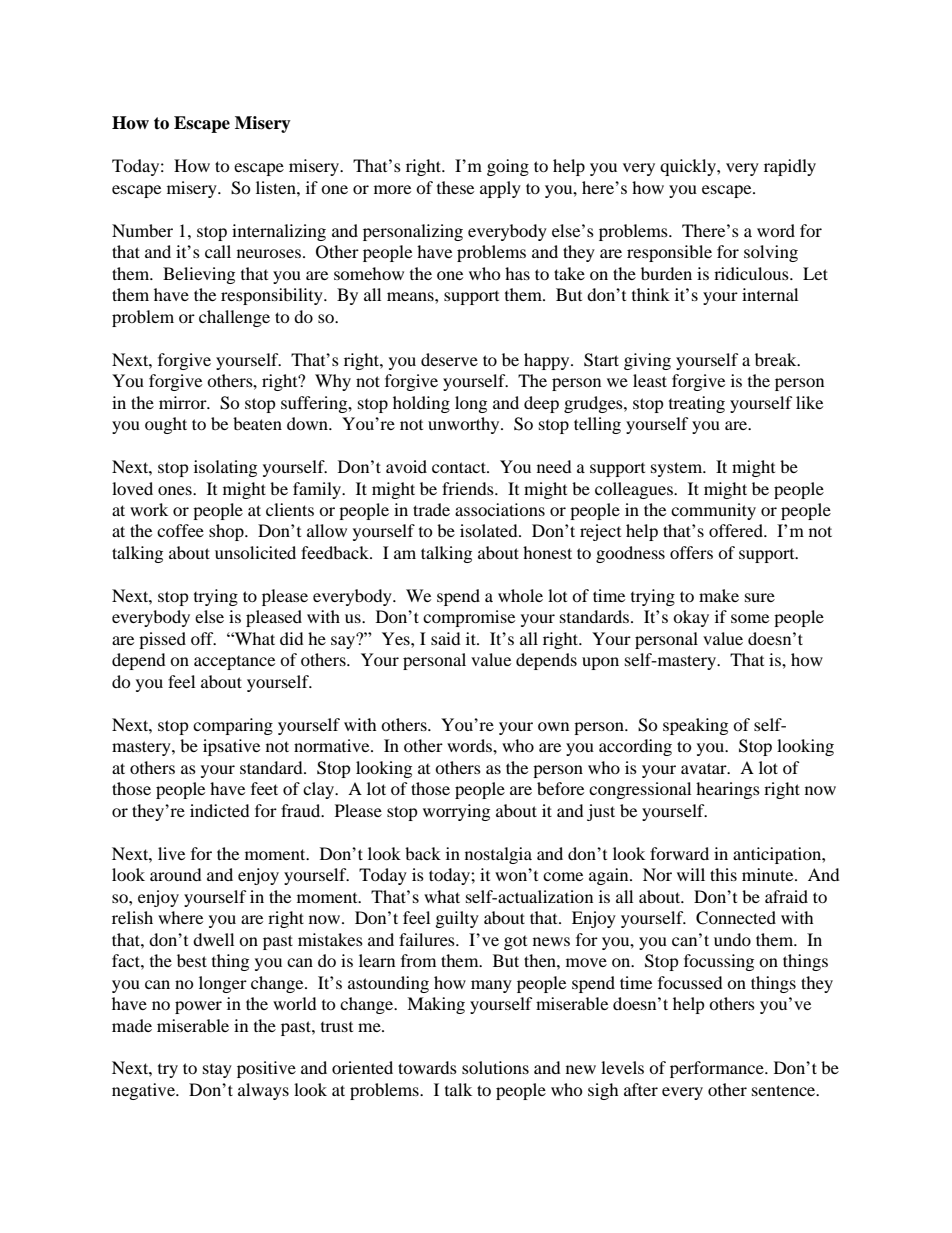  I want to click on listen, so click(277, 187).
